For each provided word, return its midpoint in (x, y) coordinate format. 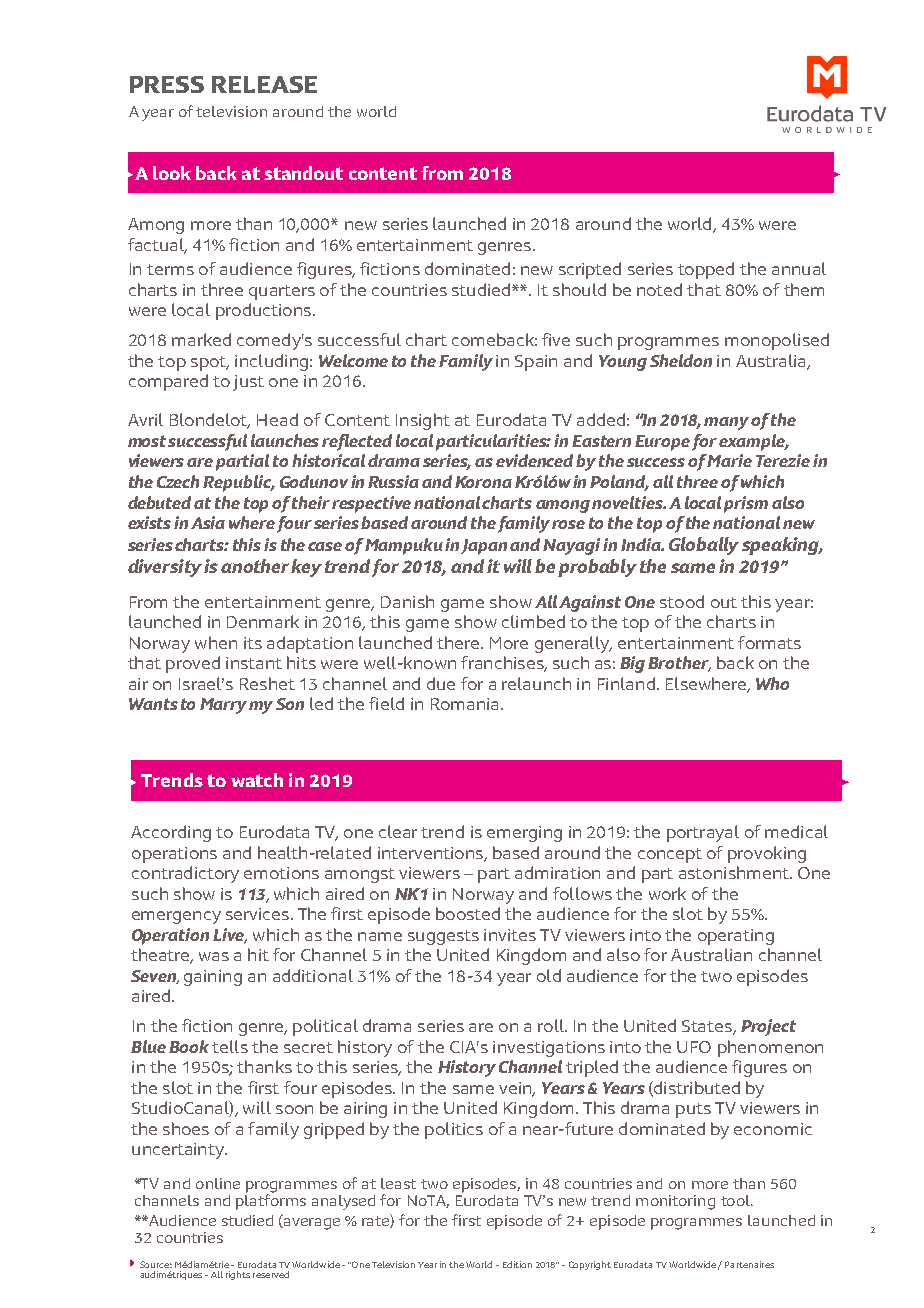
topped (706, 270)
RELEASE (264, 84)
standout (303, 173)
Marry (223, 706)
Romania (464, 704)
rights (238, 1275)
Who (772, 683)
